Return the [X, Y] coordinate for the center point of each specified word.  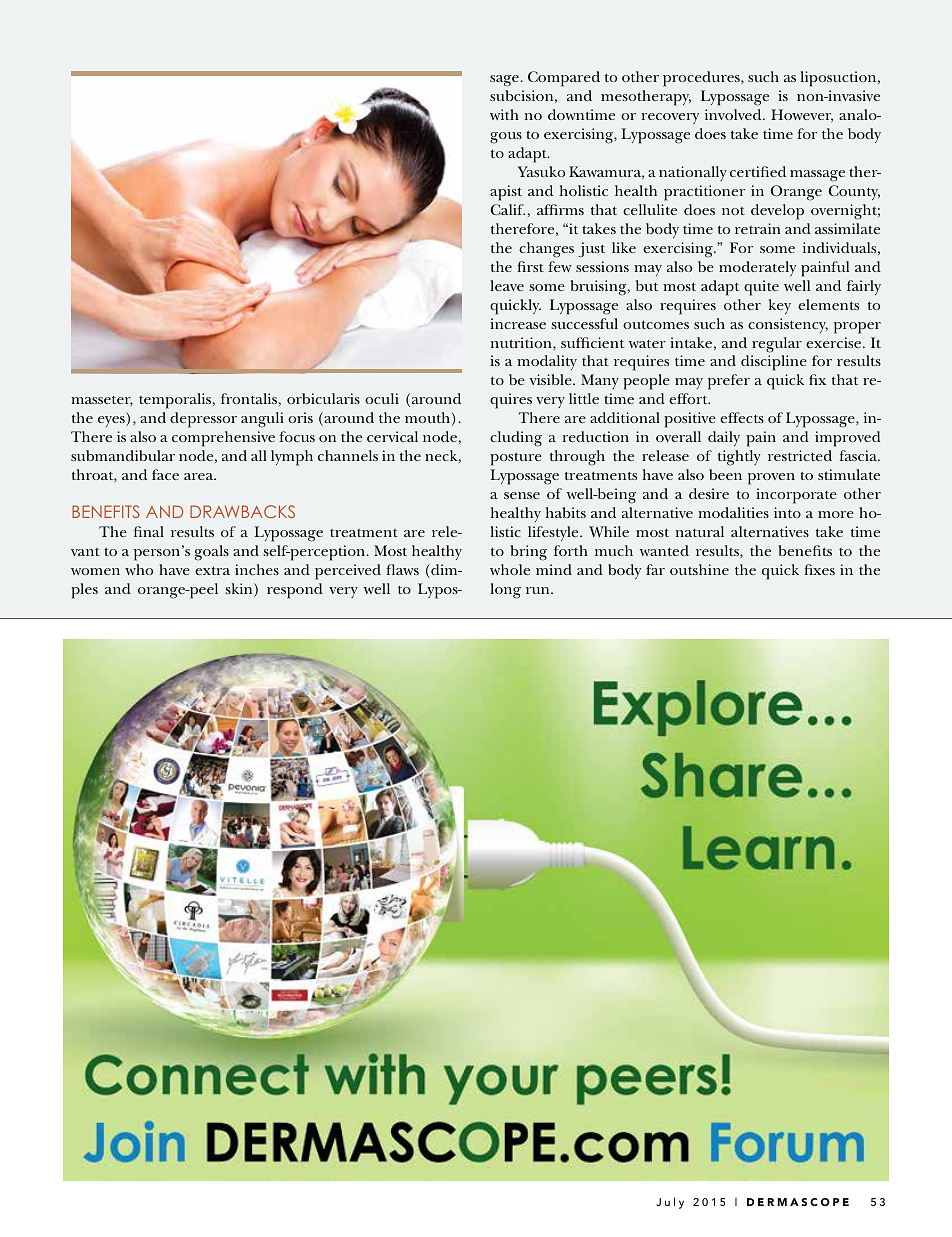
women [95, 571]
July [670, 1203]
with [504, 114]
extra [212, 570]
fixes [819, 569]
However [802, 115]
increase [518, 323]
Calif [508, 209]
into [787, 512]
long [505, 591]
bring [528, 553]
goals [212, 553]
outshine [699, 569]
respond [295, 591]
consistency [788, 325]
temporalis [176, 401]
